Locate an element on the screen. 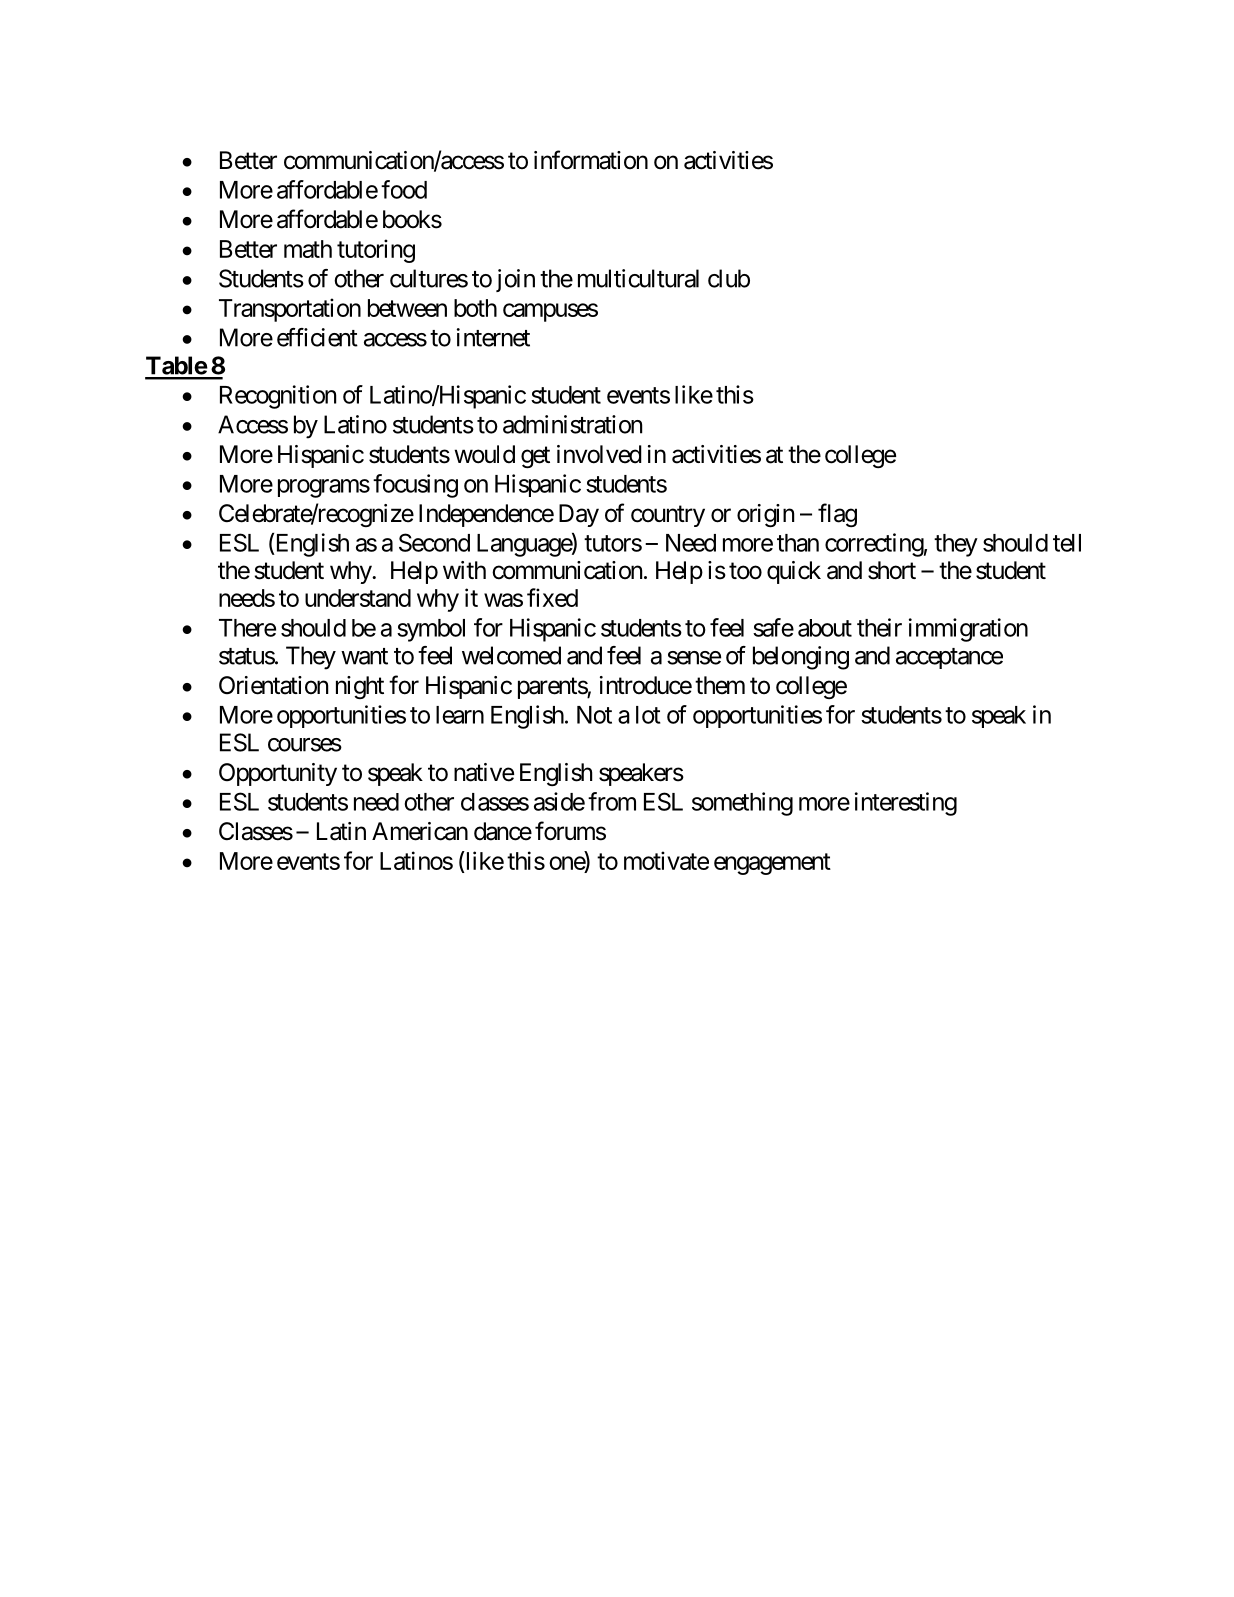  country is located at coordinates (668, 516).
